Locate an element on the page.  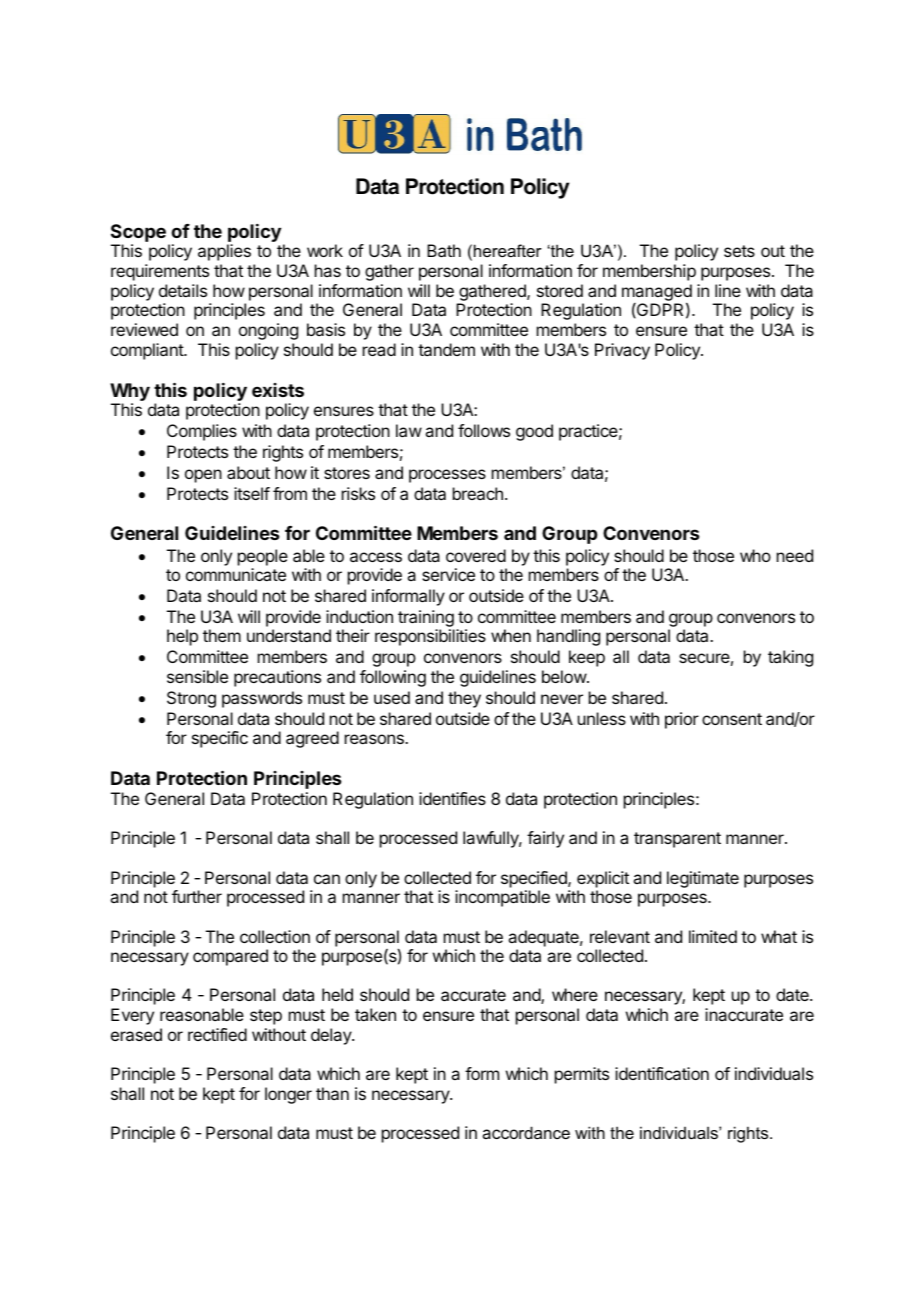
sensible is located at coordinates (197, 676).
